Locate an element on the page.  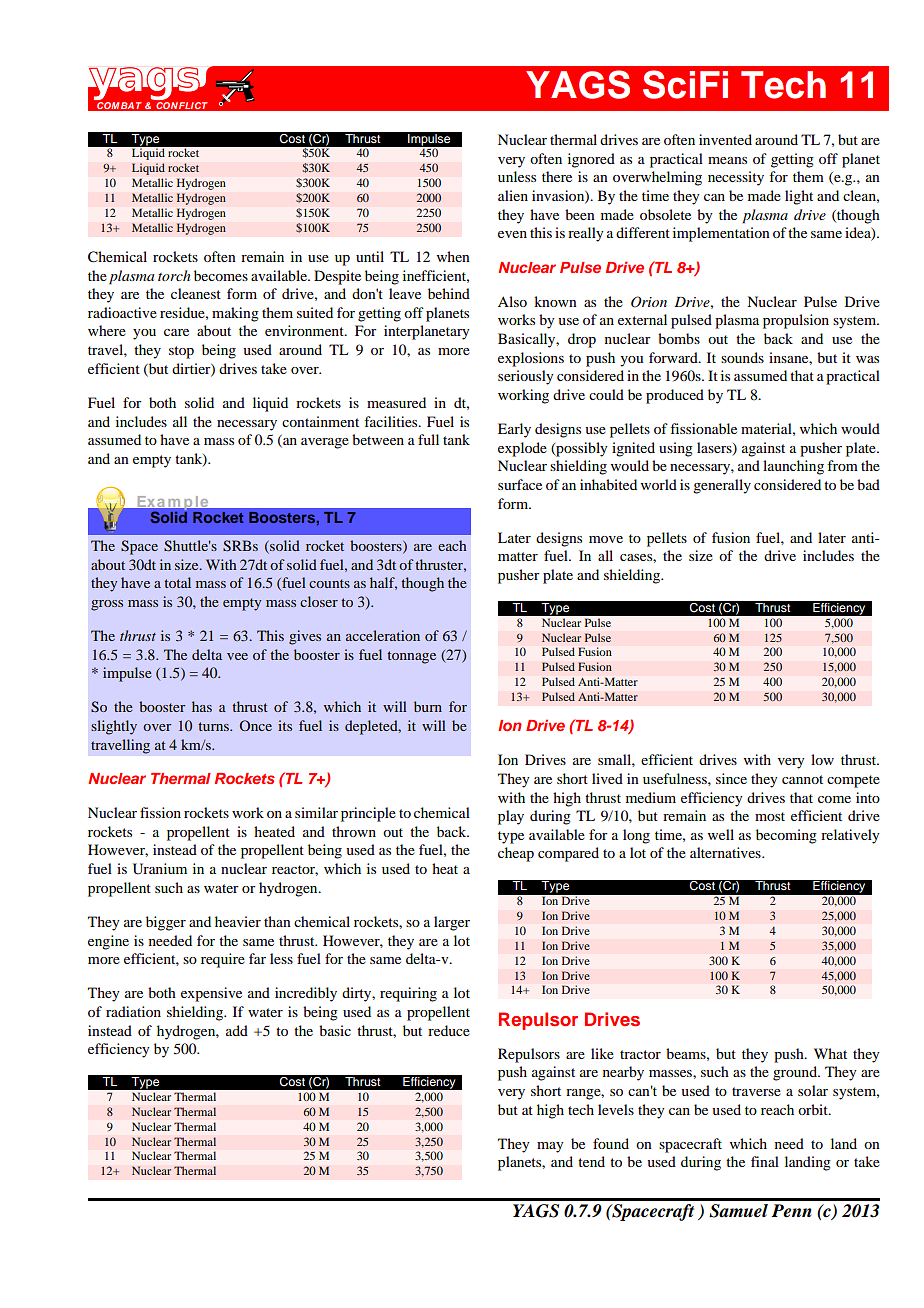
may is located at coordinates (550, 1147).
